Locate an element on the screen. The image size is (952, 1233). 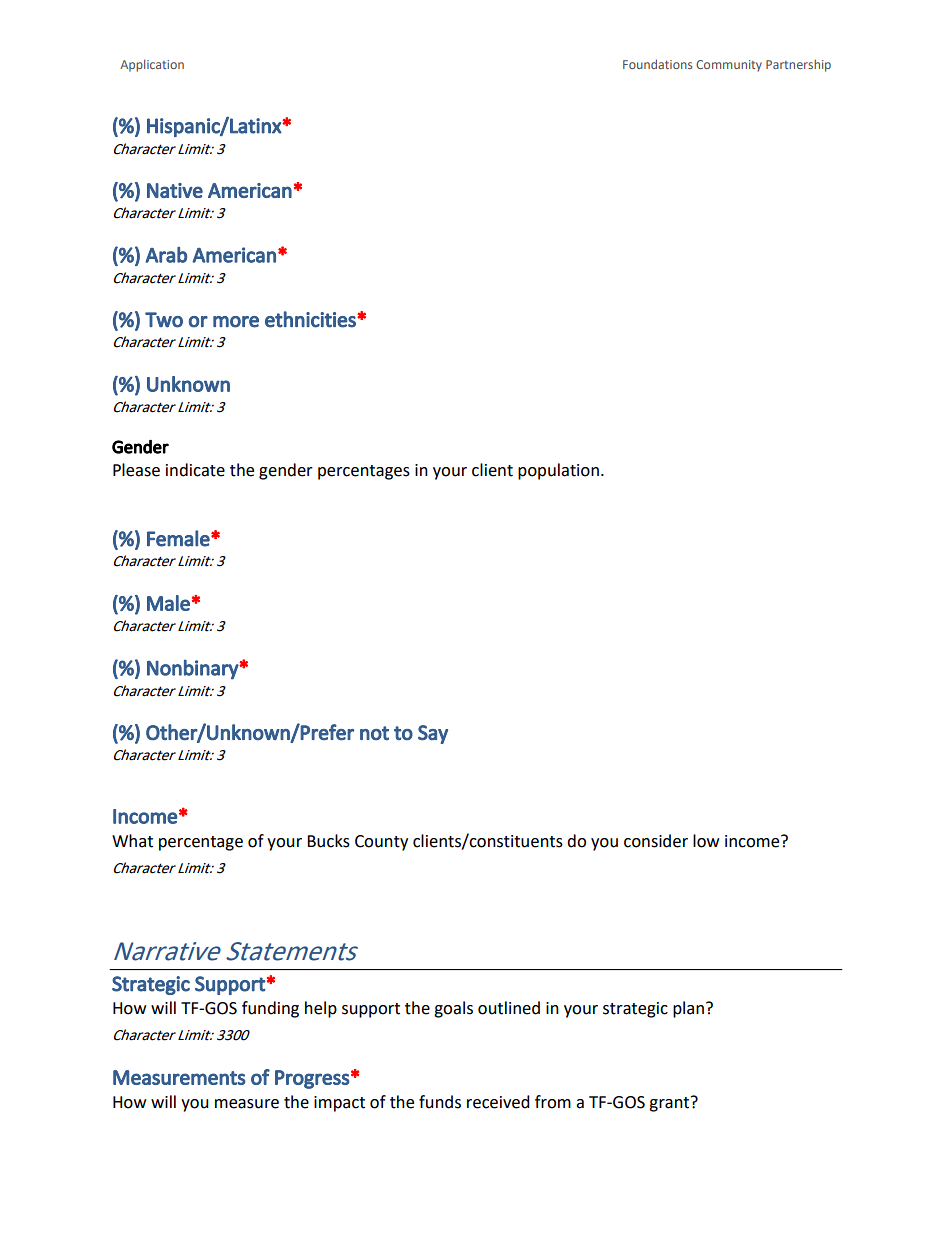
Community is located at coordinates (729, 66).
